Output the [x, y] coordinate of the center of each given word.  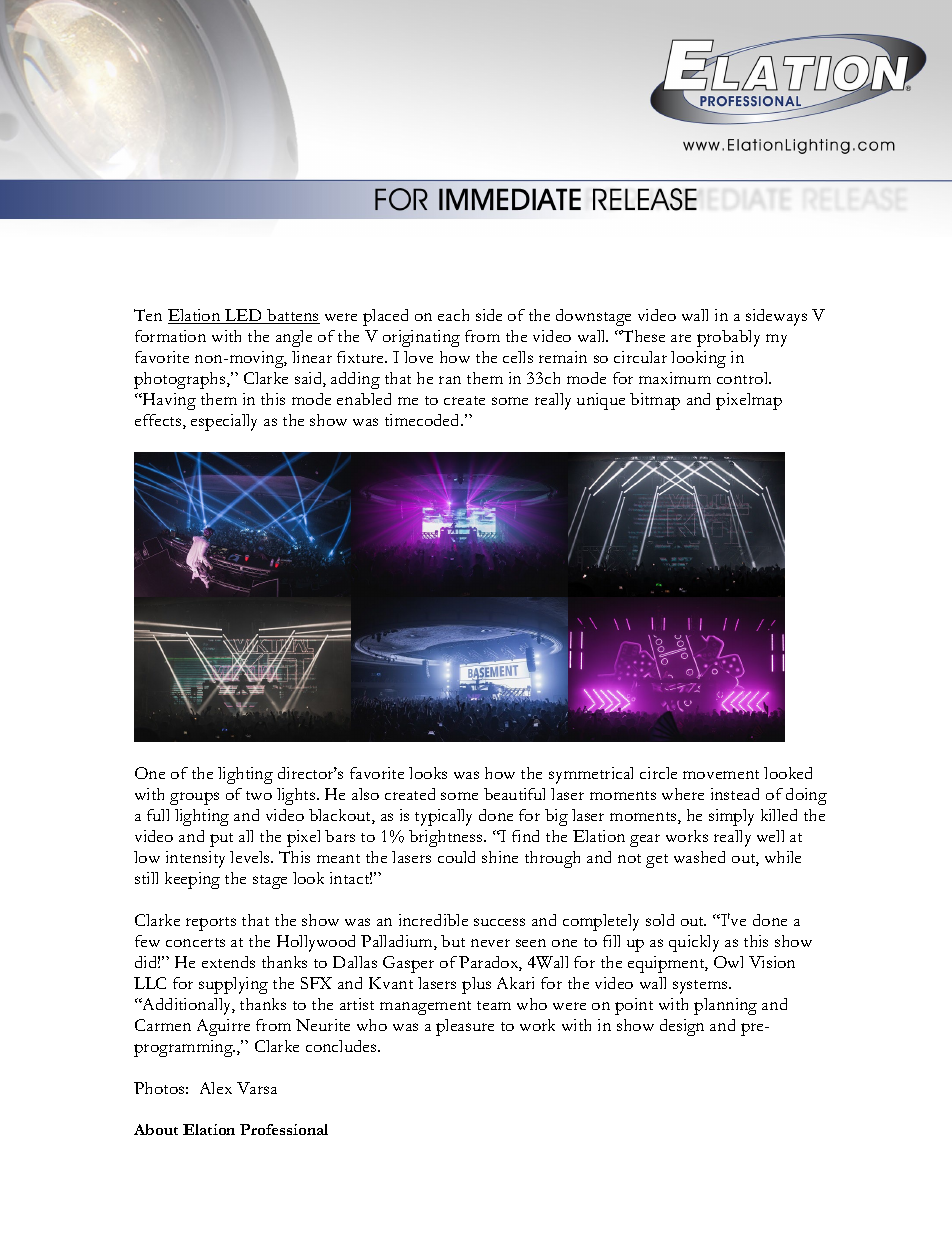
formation [170, 336]
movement [721, 774]
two [259, 795]
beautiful [514, 794]
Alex [216, 1088]
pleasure [465, 1027]
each [453, 315]
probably [728, 338]
